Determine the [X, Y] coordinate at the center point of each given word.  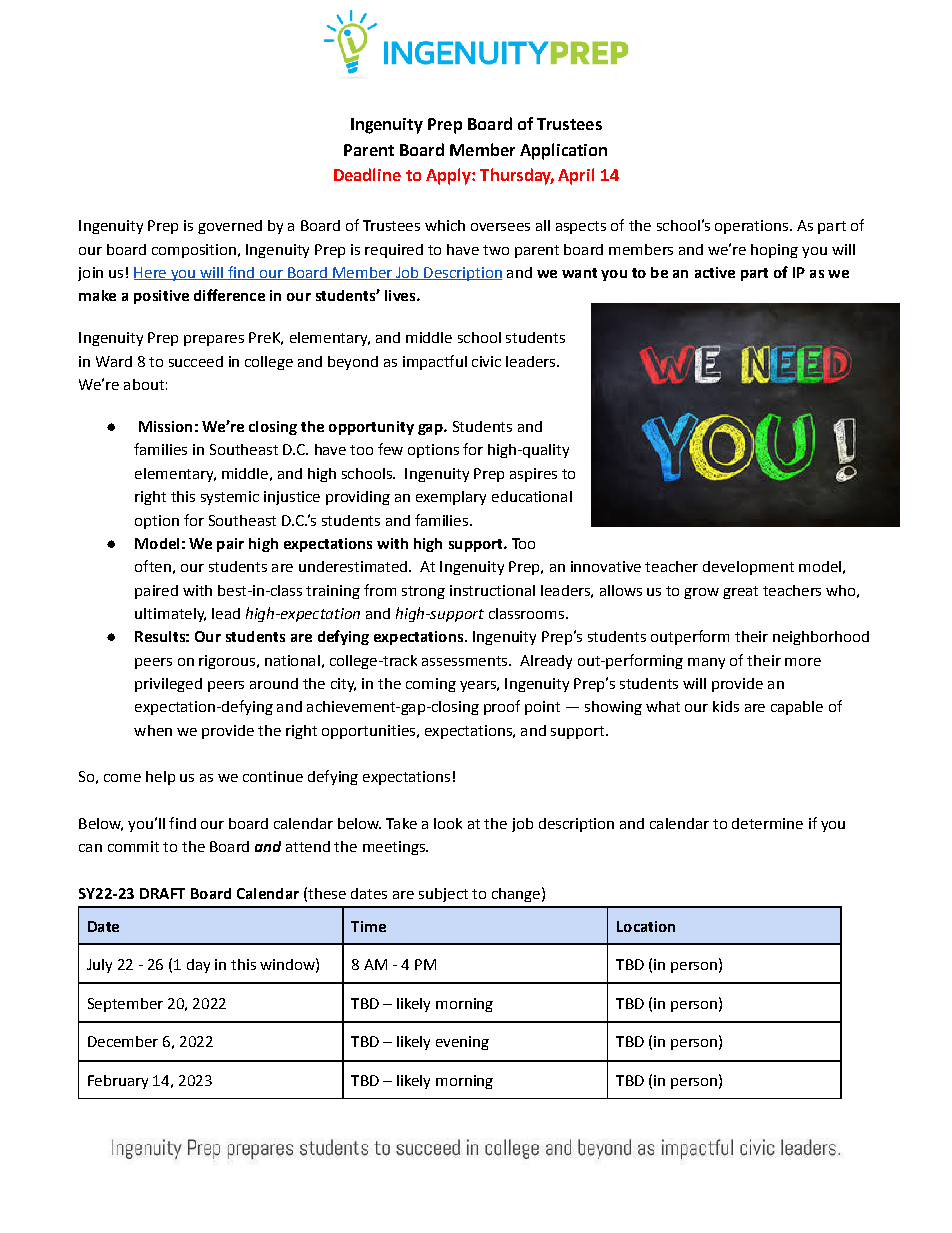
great [740, 592]
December [123, 1041]
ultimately [170, 615]
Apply [449, 176]
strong [423, 592]
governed [230, 227]
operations [753, 227]
